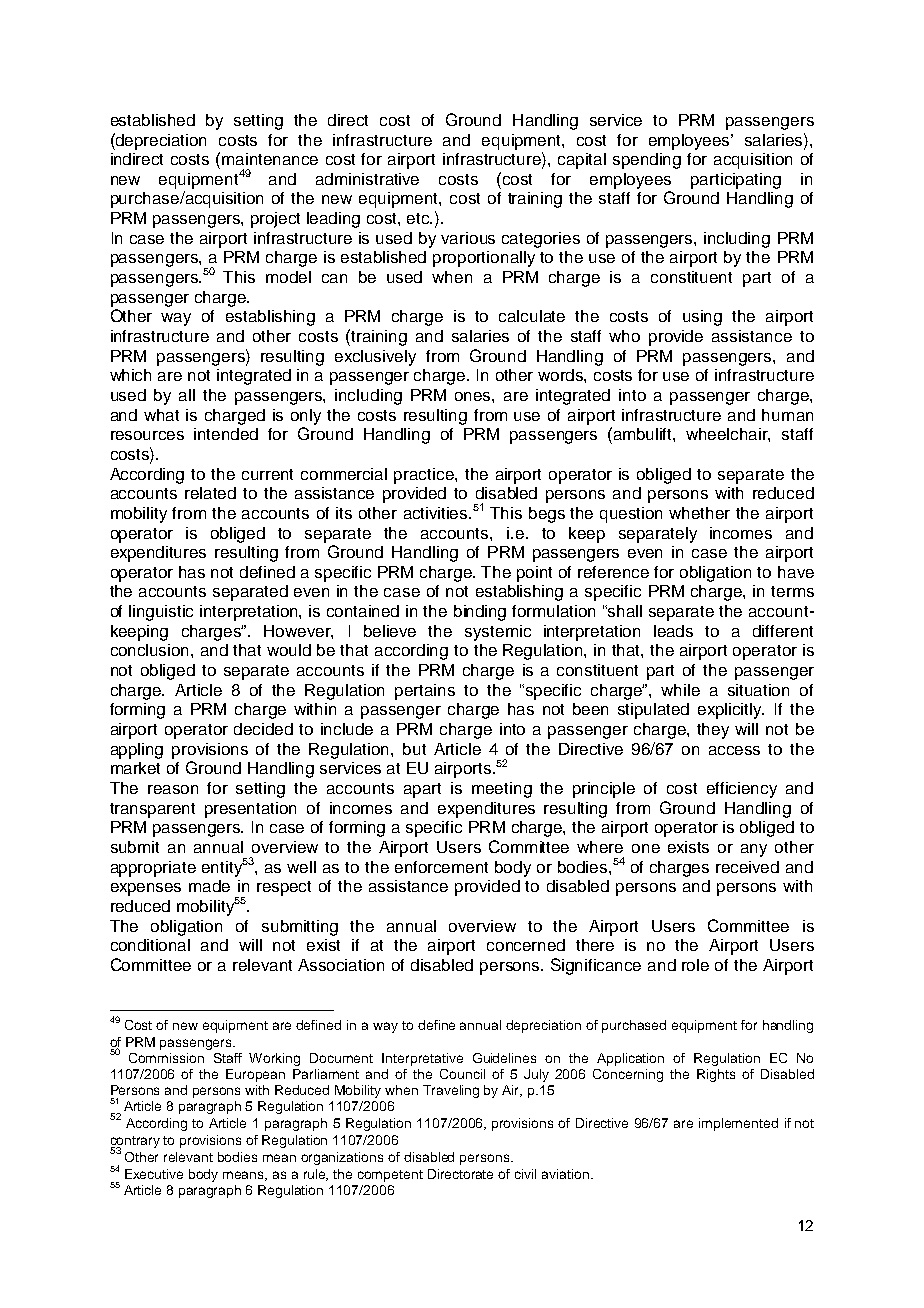 The image size is (924, 1308). Describe the element at coordinates (154, 1174) in the image. I see `Executive` at that location.
